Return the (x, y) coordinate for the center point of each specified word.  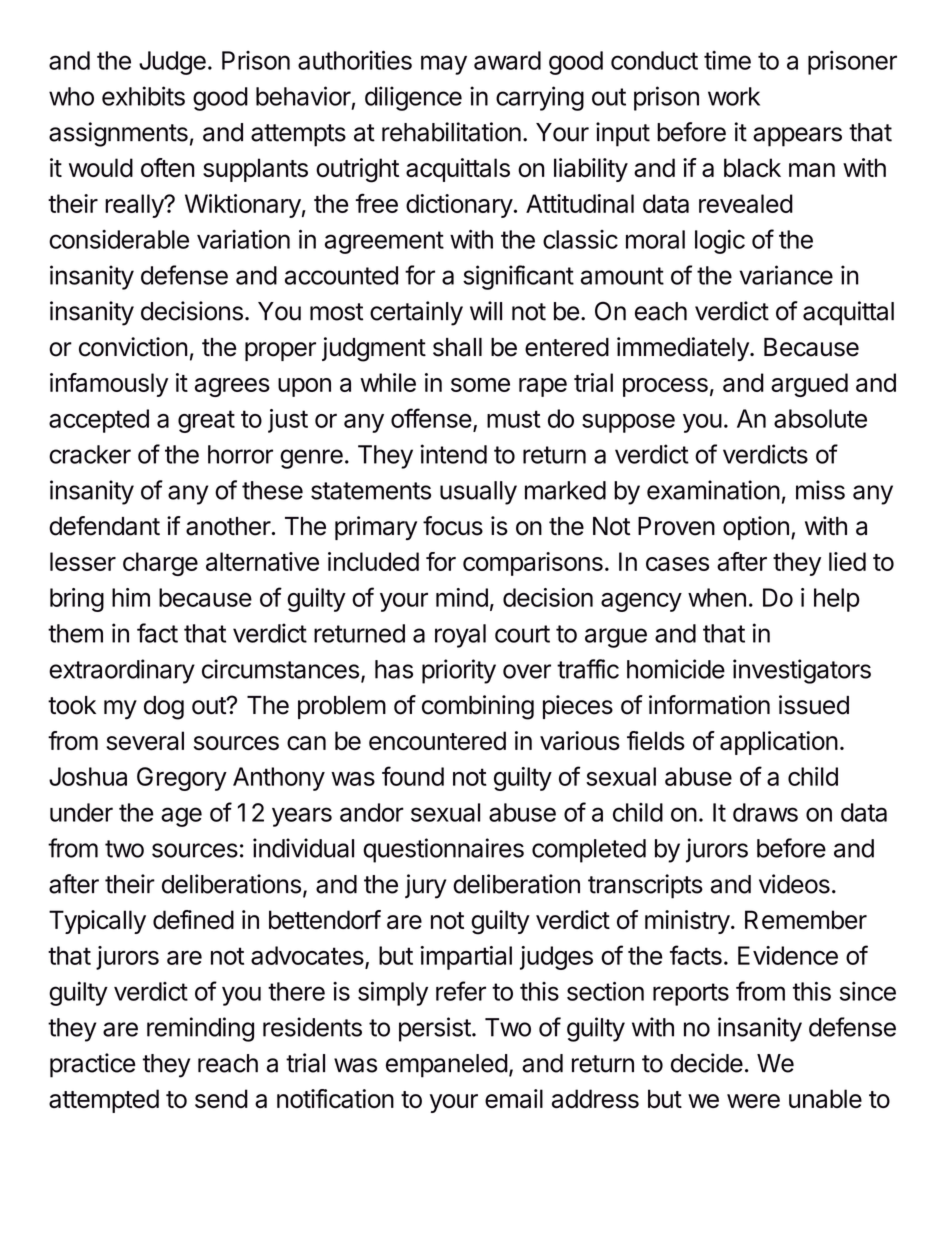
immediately (684, 349)
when (717, 597)
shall (457, 347)
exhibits (143, 96)
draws (765, 812)
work (734, 96)
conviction (133, 347)
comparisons (533, 564)
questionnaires (443, 850)
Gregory (182, 779)
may (444, 65)
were (753, 1101)
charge (160, 564)
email (514, 1098)
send (221, 1098)
